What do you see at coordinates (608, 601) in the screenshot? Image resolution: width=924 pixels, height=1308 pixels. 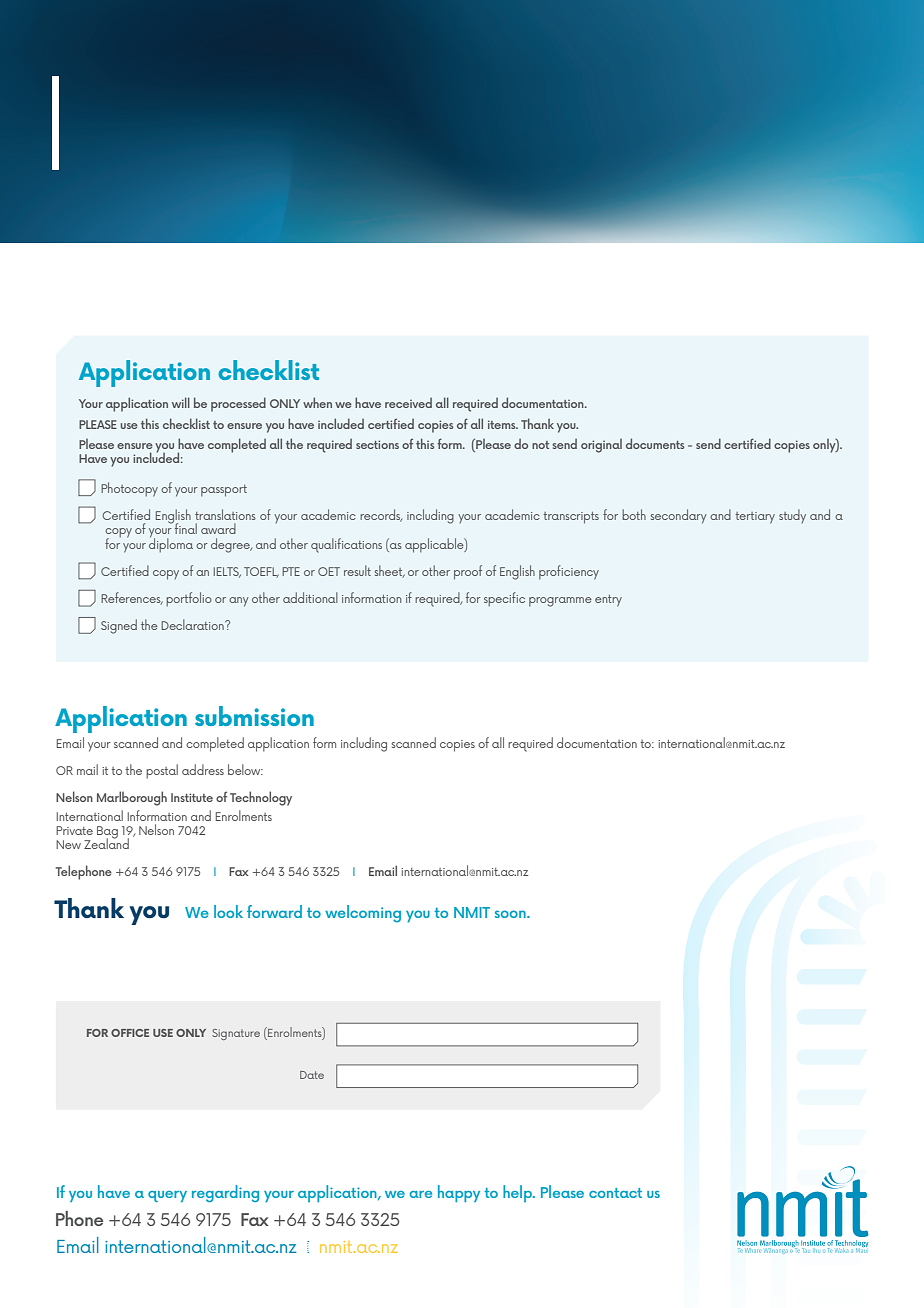 I see `entry` at bounding box center [608, 601].
